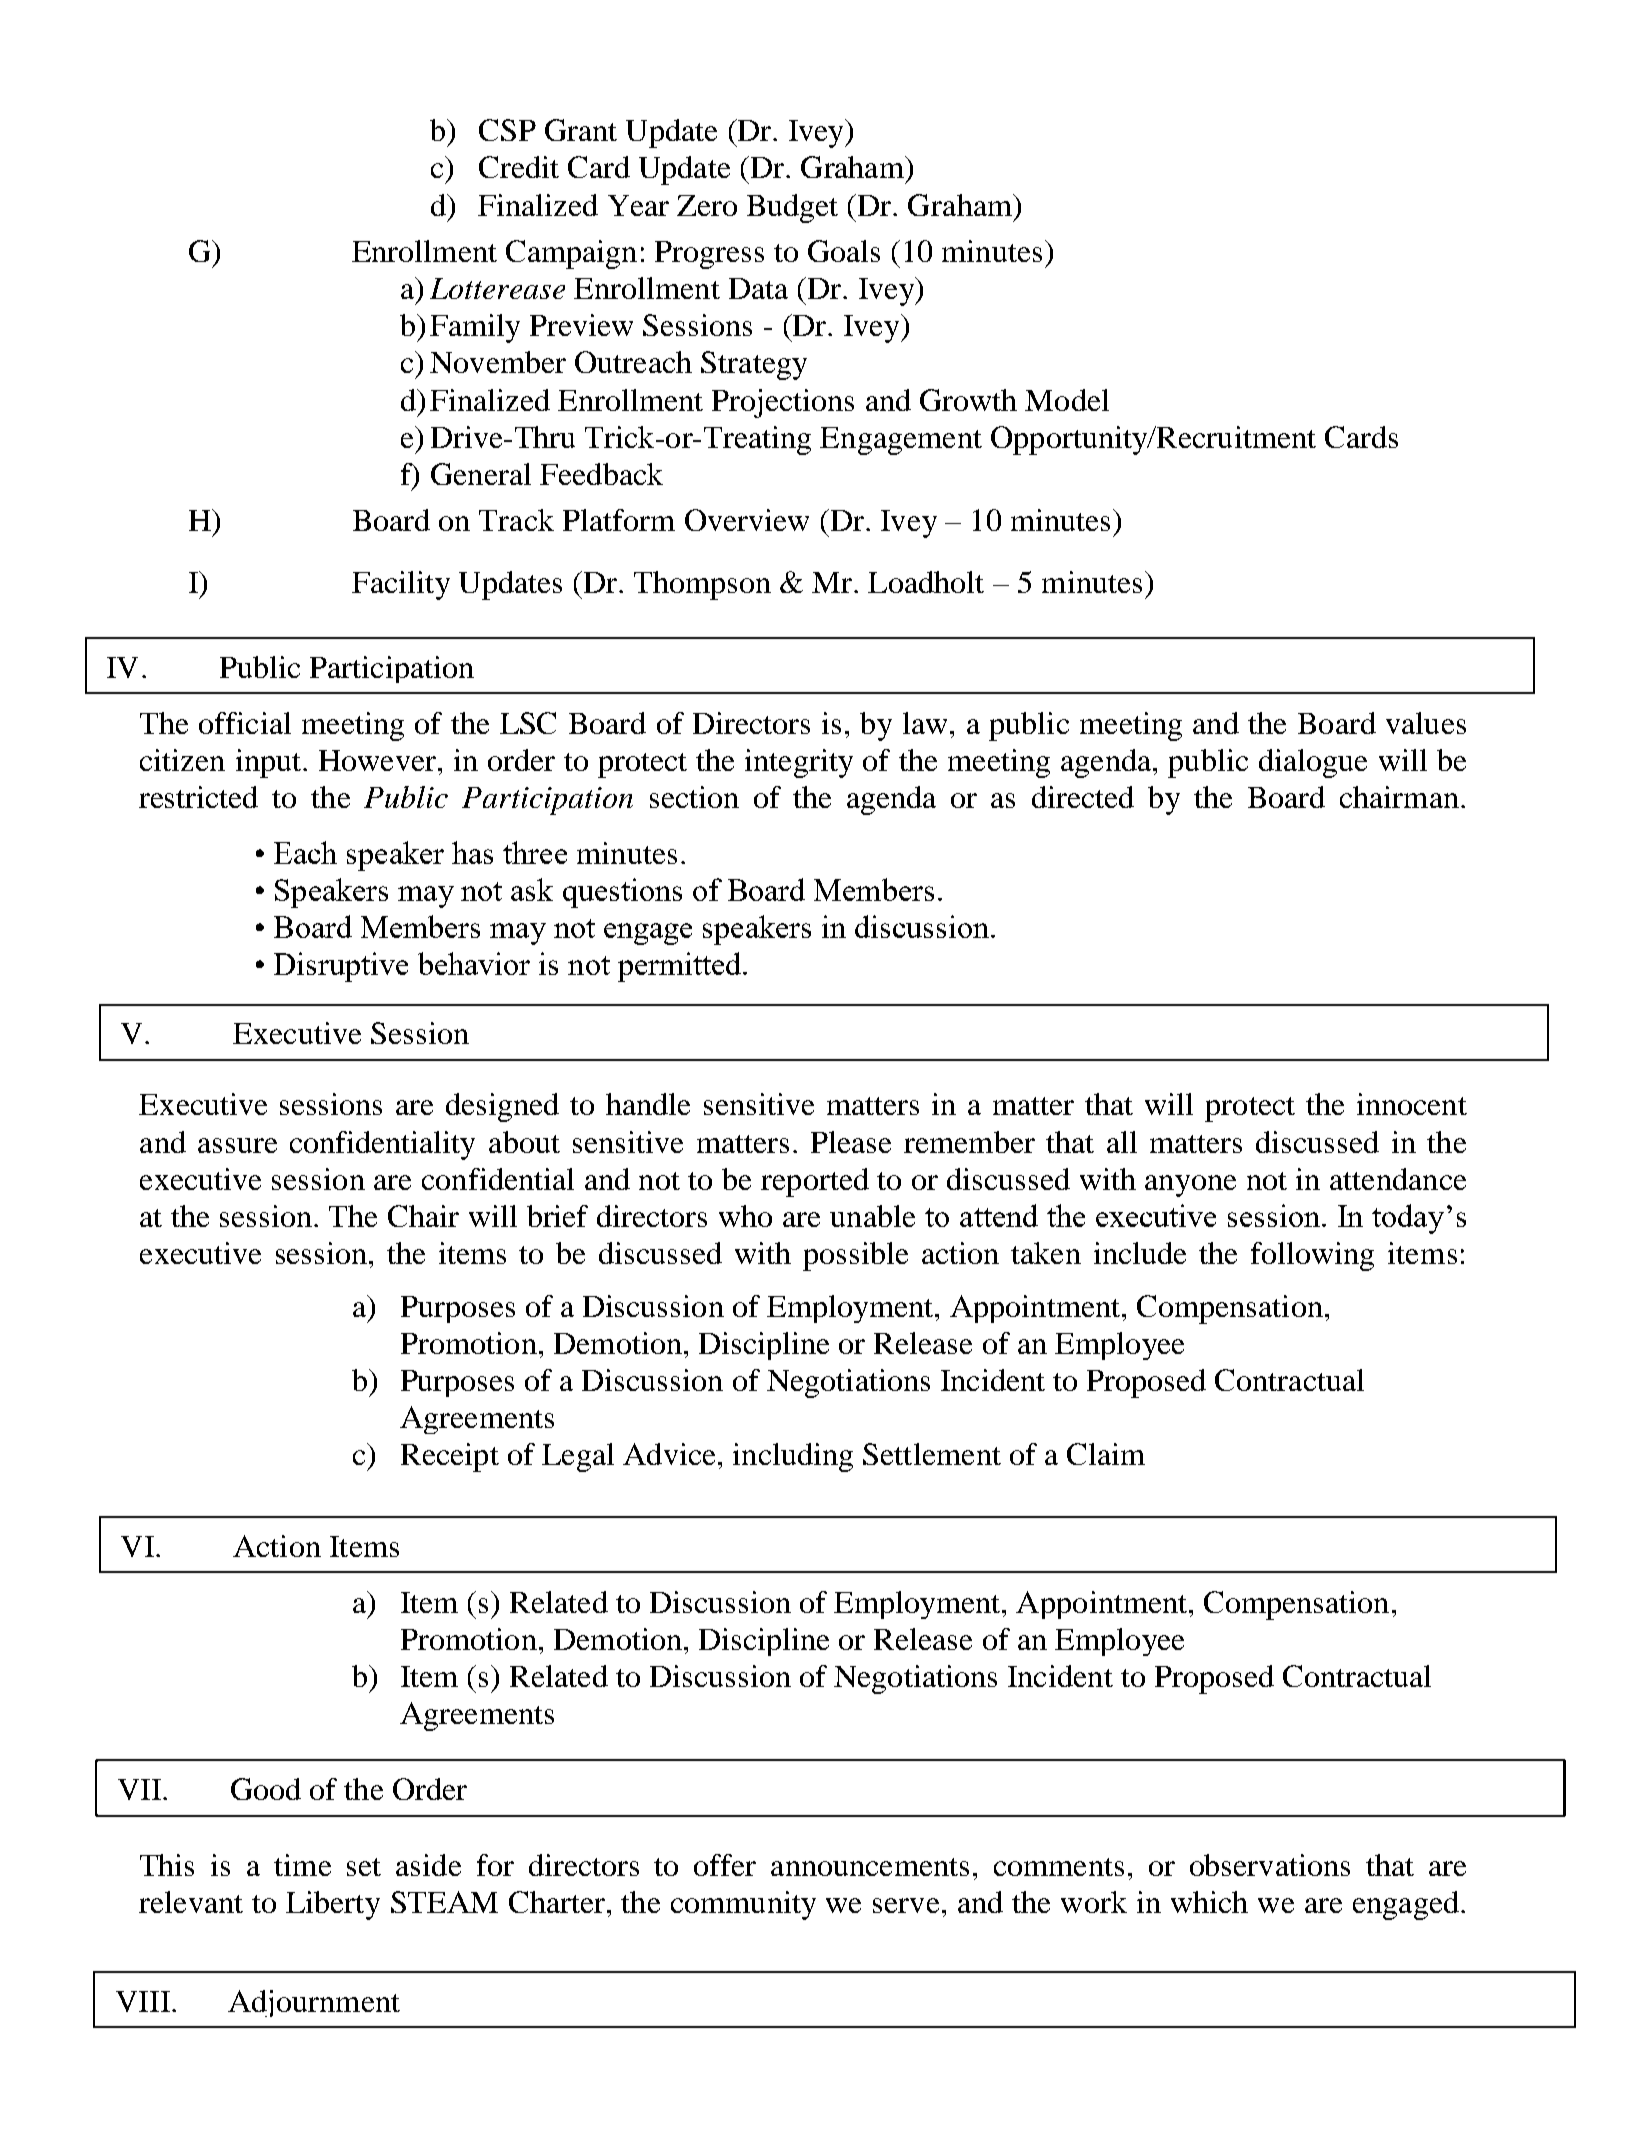  Describe the element at coordinates (268, 763) in the screenshot. I see `input` at that location.
